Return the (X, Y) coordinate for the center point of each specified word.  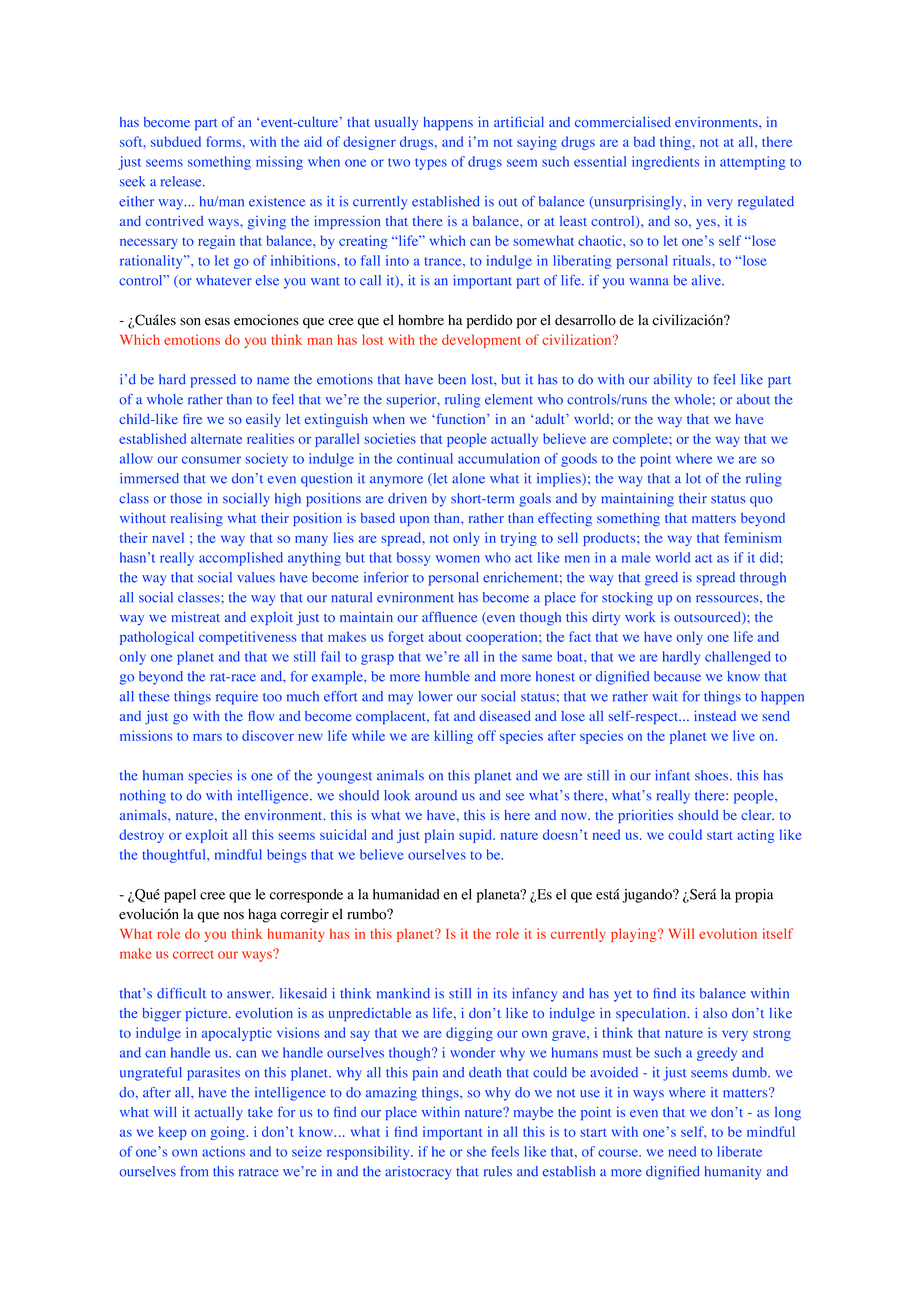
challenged (738, 658)
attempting (753, 163)
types (431, 164)
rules (498, 1171)
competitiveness (247, 638)
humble (447, 676)
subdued (176, 141)
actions (223, 1151)
